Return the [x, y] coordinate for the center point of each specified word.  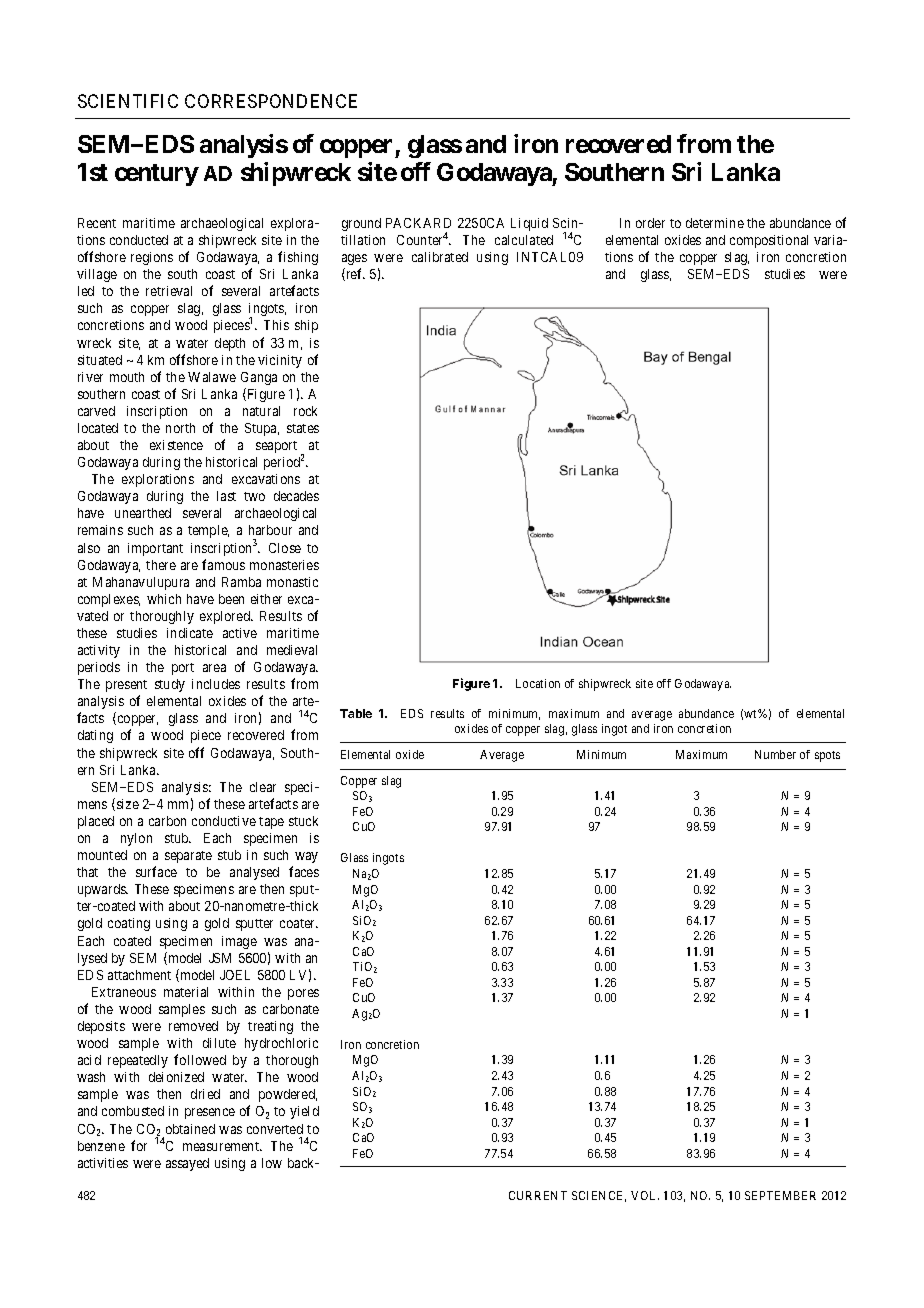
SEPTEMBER [780, 1195]
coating [129, 924]
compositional [769, 241]
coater [299, 923]
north [180, 428]
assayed [187, 1164]
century [157, 175]
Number [775, 754]
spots [827, 756]
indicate [190, 633]
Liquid [529, 224]
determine [715, 223]
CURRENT [538, 1195]
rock [305, 411]
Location [538, 683]
